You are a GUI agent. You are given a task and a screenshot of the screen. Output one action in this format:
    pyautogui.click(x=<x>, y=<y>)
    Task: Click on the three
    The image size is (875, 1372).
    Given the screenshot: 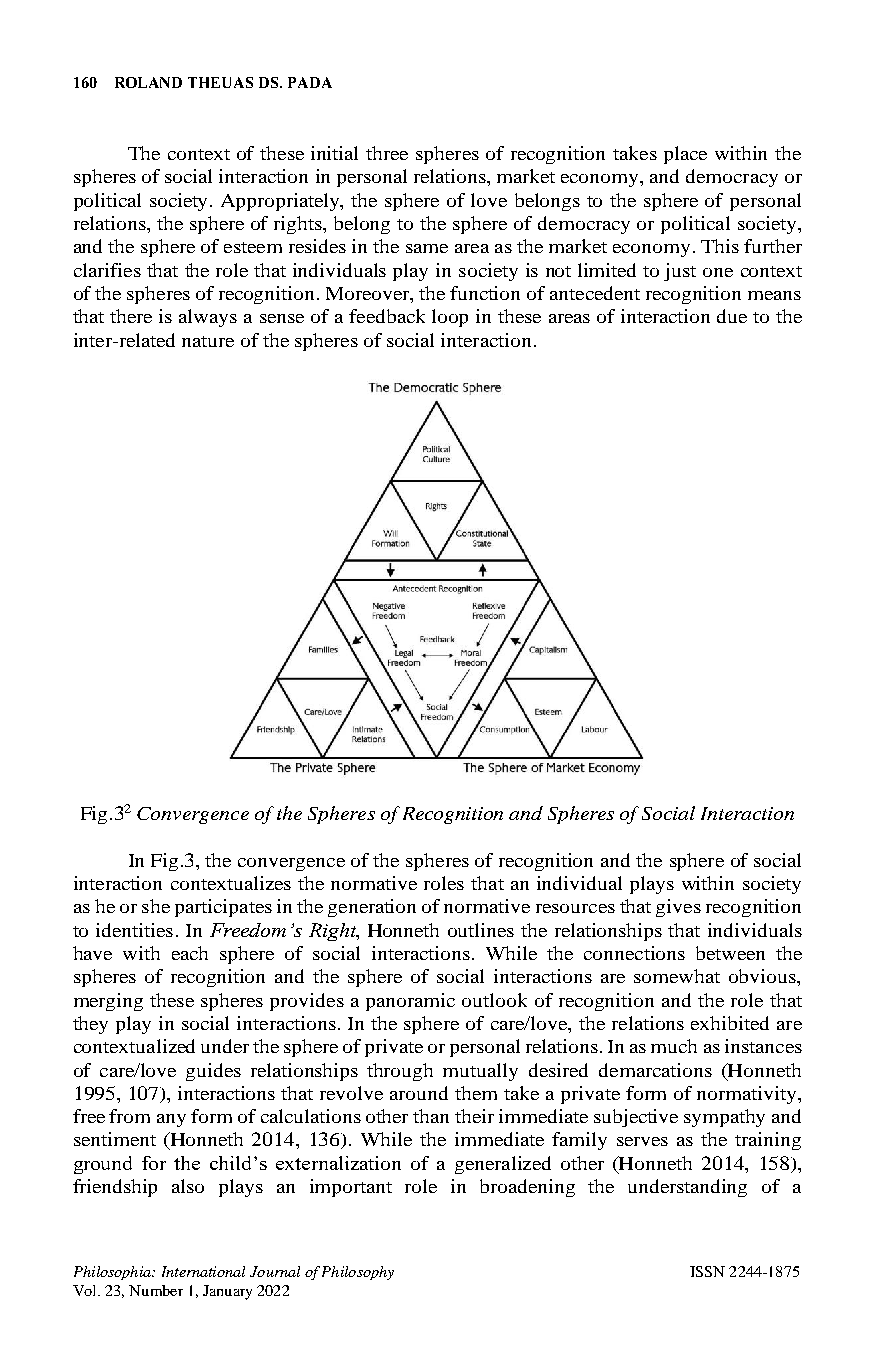 What is the action you would take?
    pyautogui.click(x=387, y=153)
